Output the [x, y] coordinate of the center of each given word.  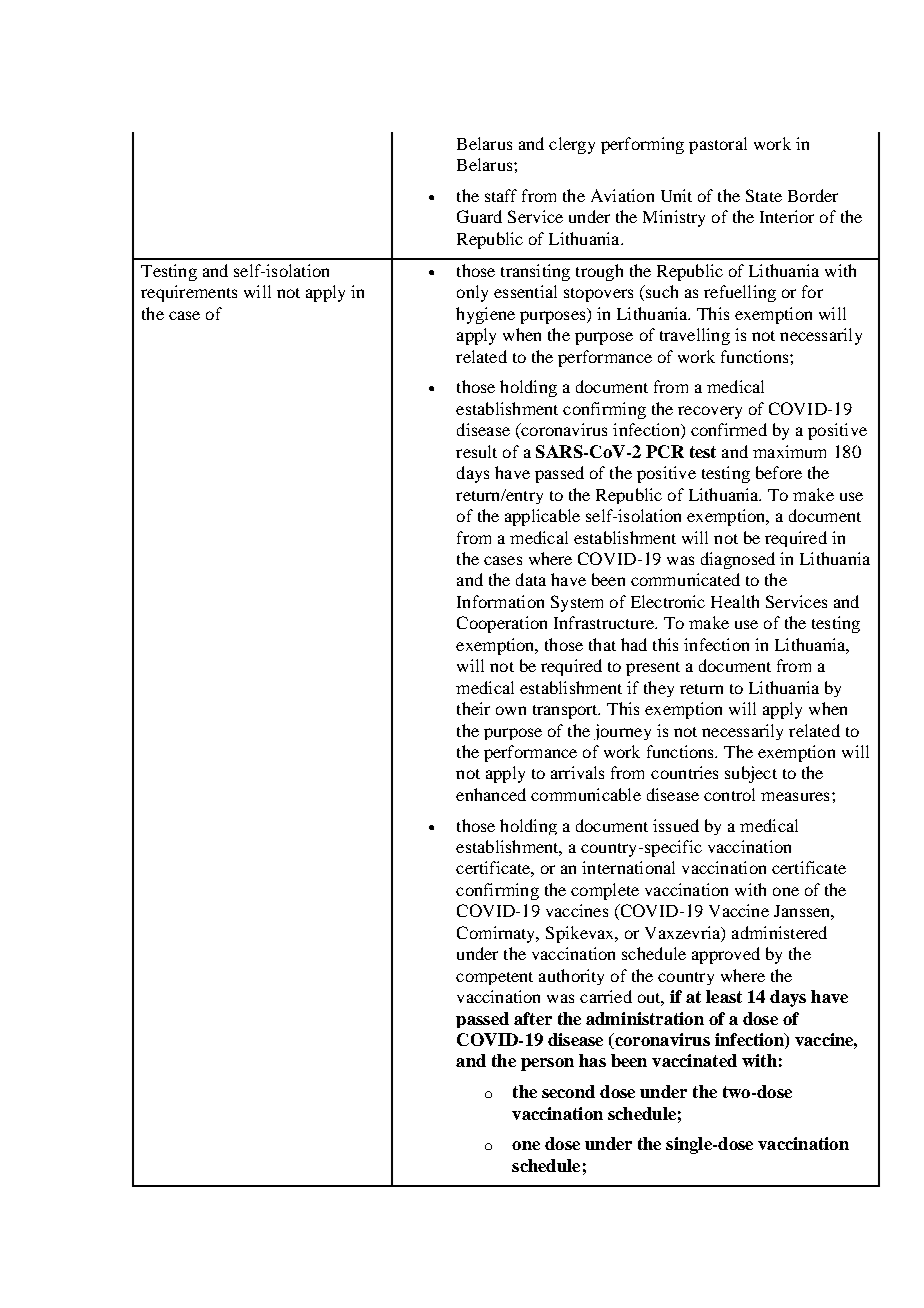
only [472, 293]
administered [779, 932]
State [764, 195]
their [473, 708]
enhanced [491, 794]
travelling [695, 336]
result [476, 451]
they [659, 689]
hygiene [485, 315]
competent [494, 978]
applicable [542, 517]
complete [605, 891]
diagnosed [738, 560]
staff [501, 195]
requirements [189, 293]
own [511, 710]
